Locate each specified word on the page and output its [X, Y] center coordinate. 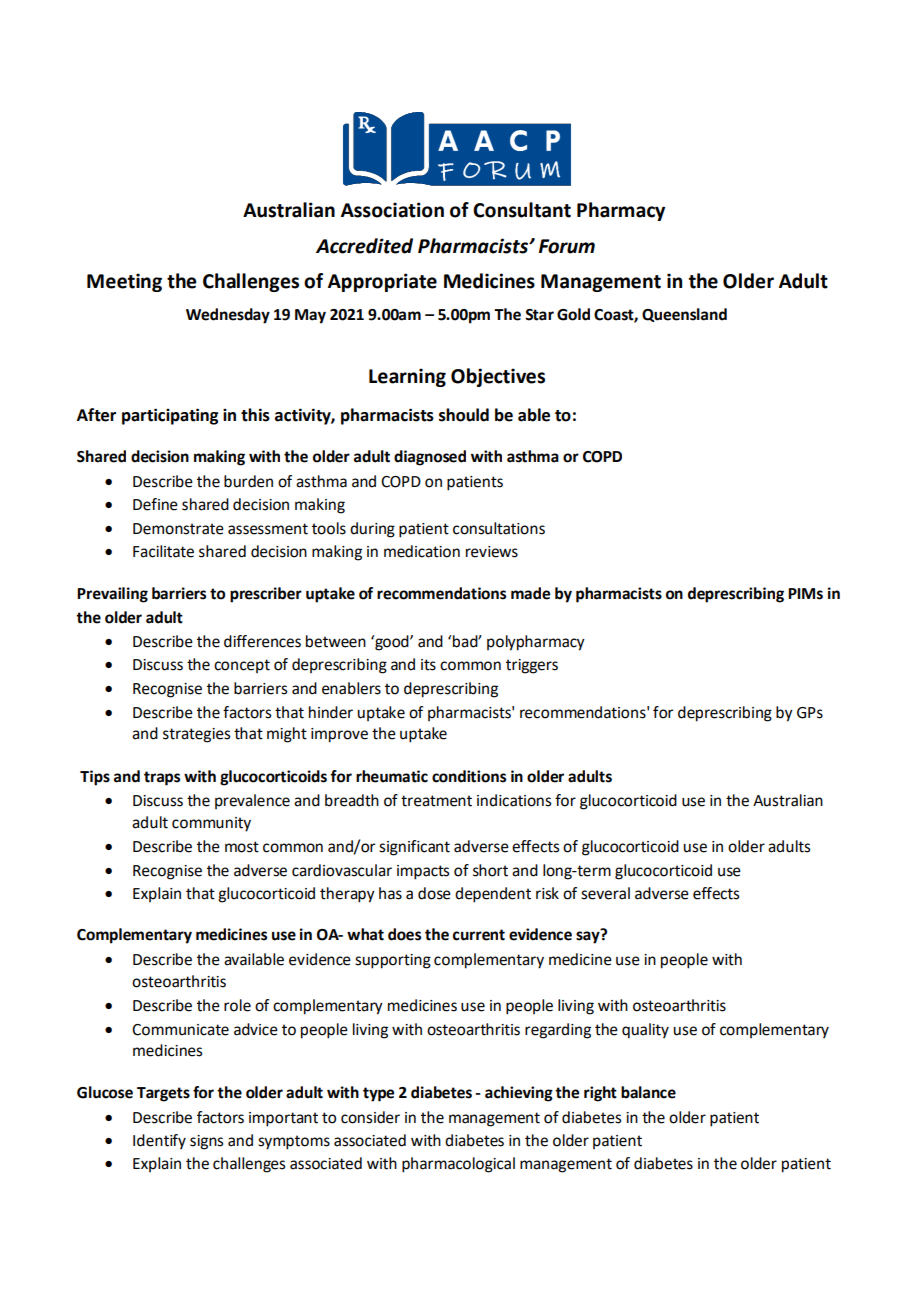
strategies [196, 735]
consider [370, 1117]
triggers [532, 666]
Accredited [364, 246]
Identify [159, 1142]
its [428, 665]
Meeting [124, 282]
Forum [567, 246]
